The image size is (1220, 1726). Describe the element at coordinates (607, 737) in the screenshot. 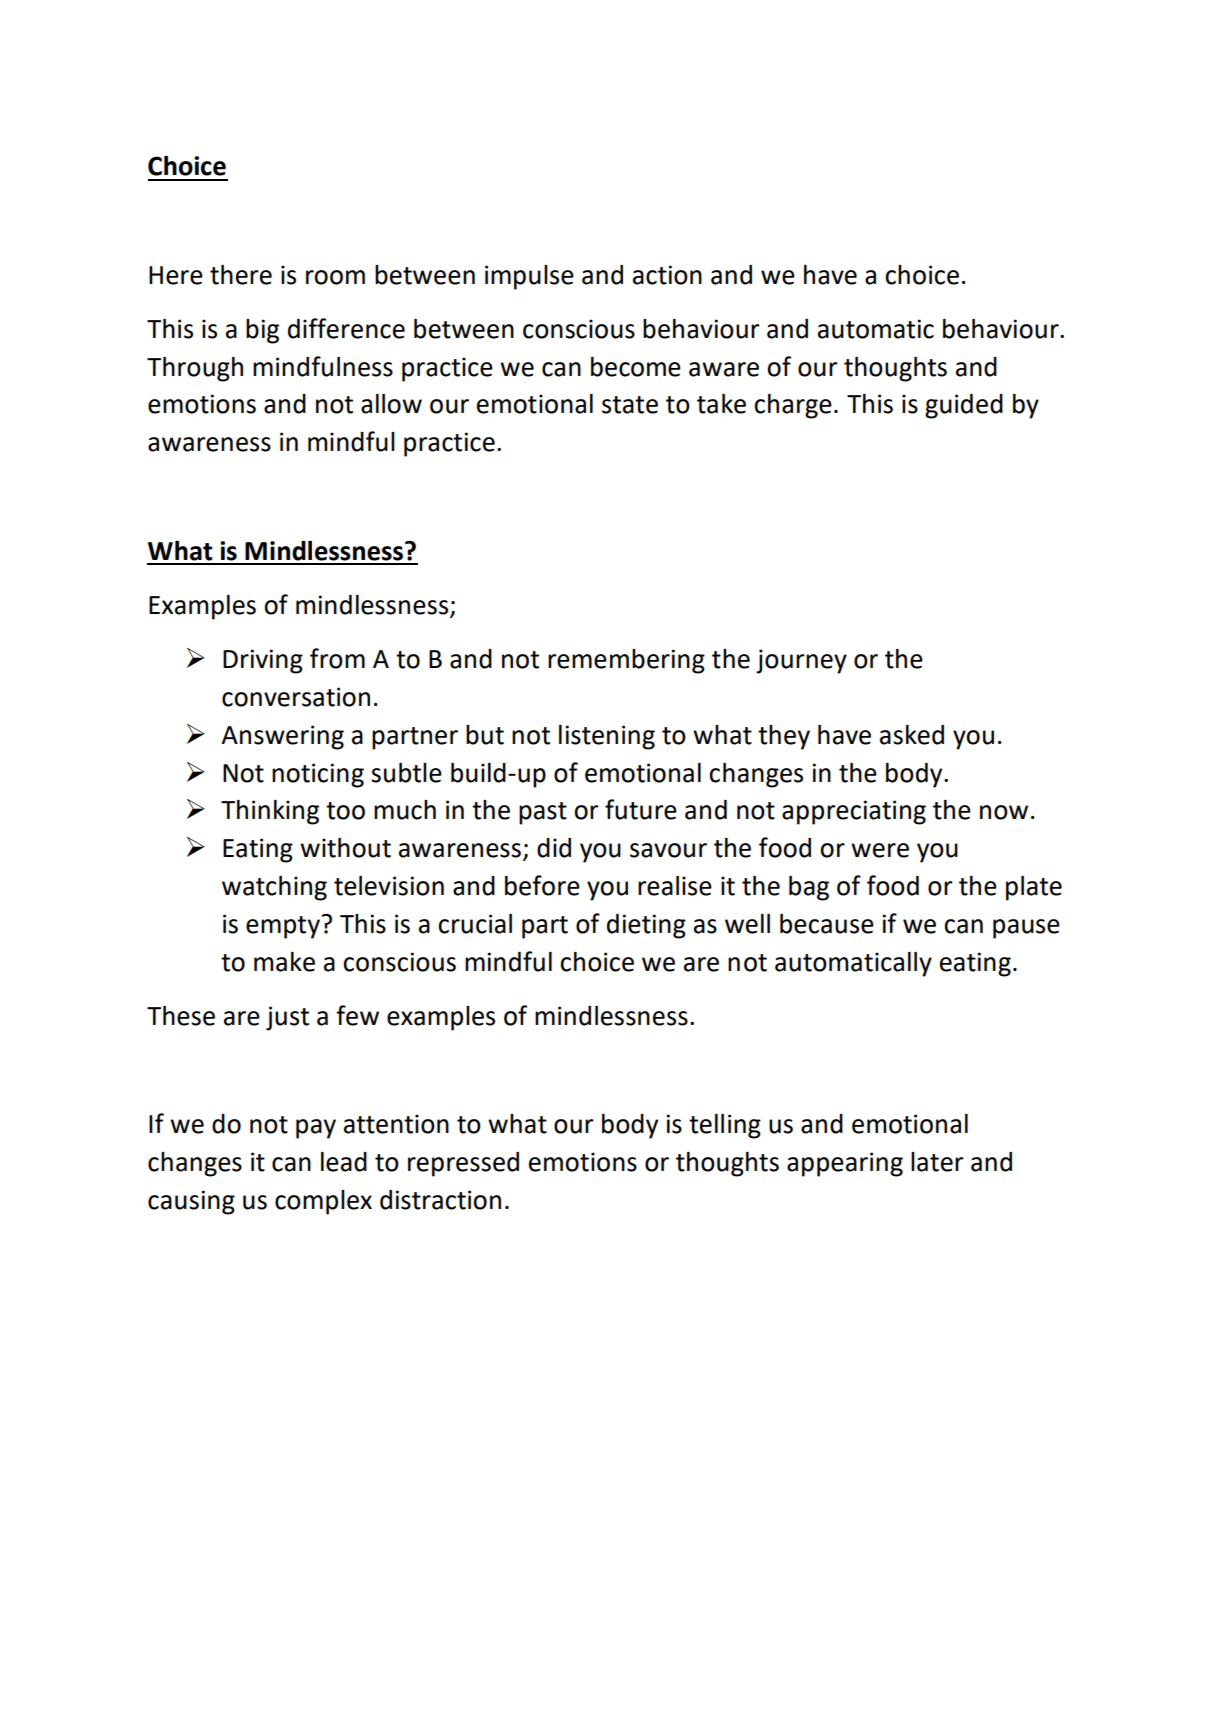

I see `listening` at that location.
